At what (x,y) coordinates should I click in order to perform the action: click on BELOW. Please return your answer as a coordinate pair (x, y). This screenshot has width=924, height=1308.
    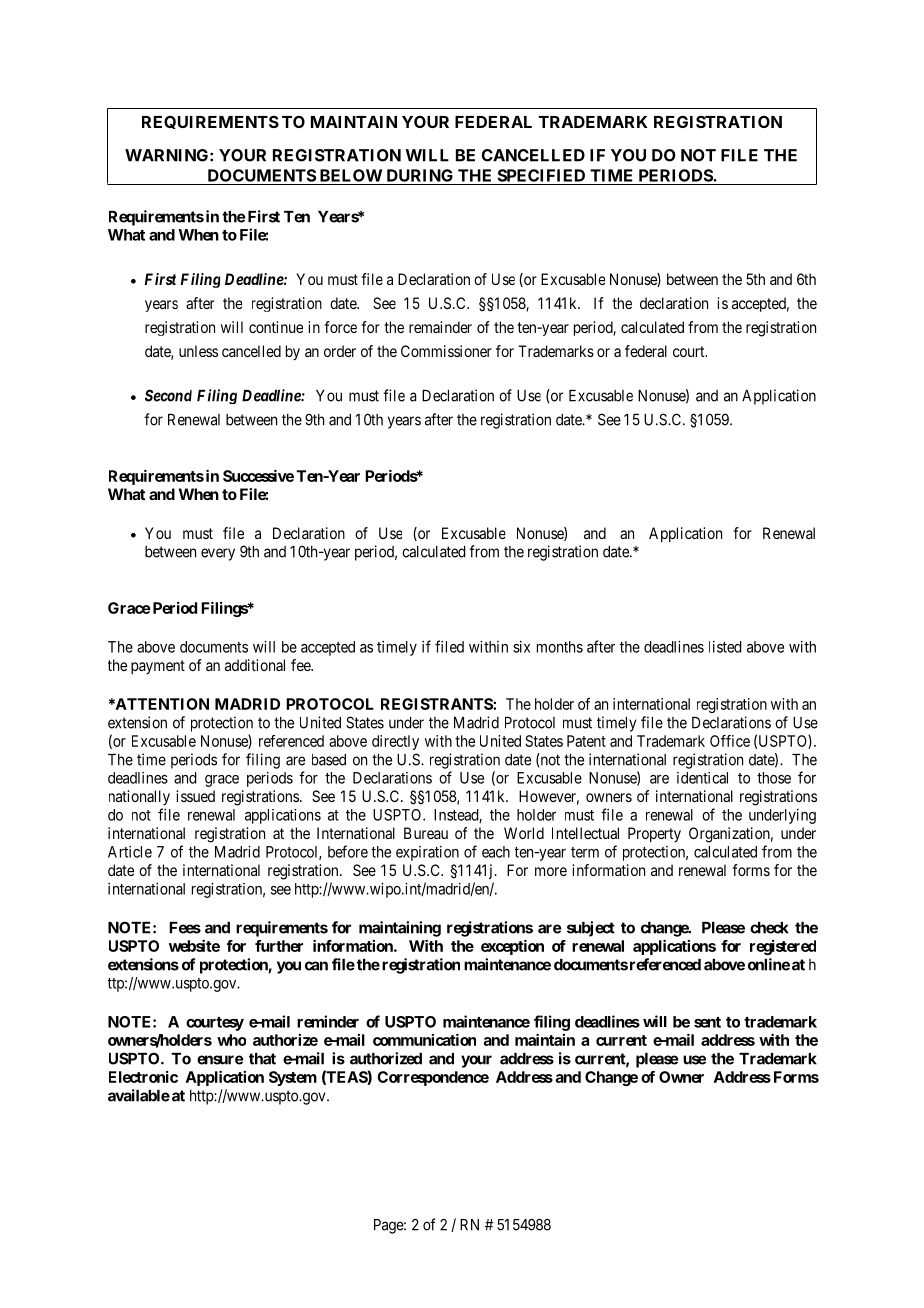
    Looking at the image, I should click on (351, 175).
